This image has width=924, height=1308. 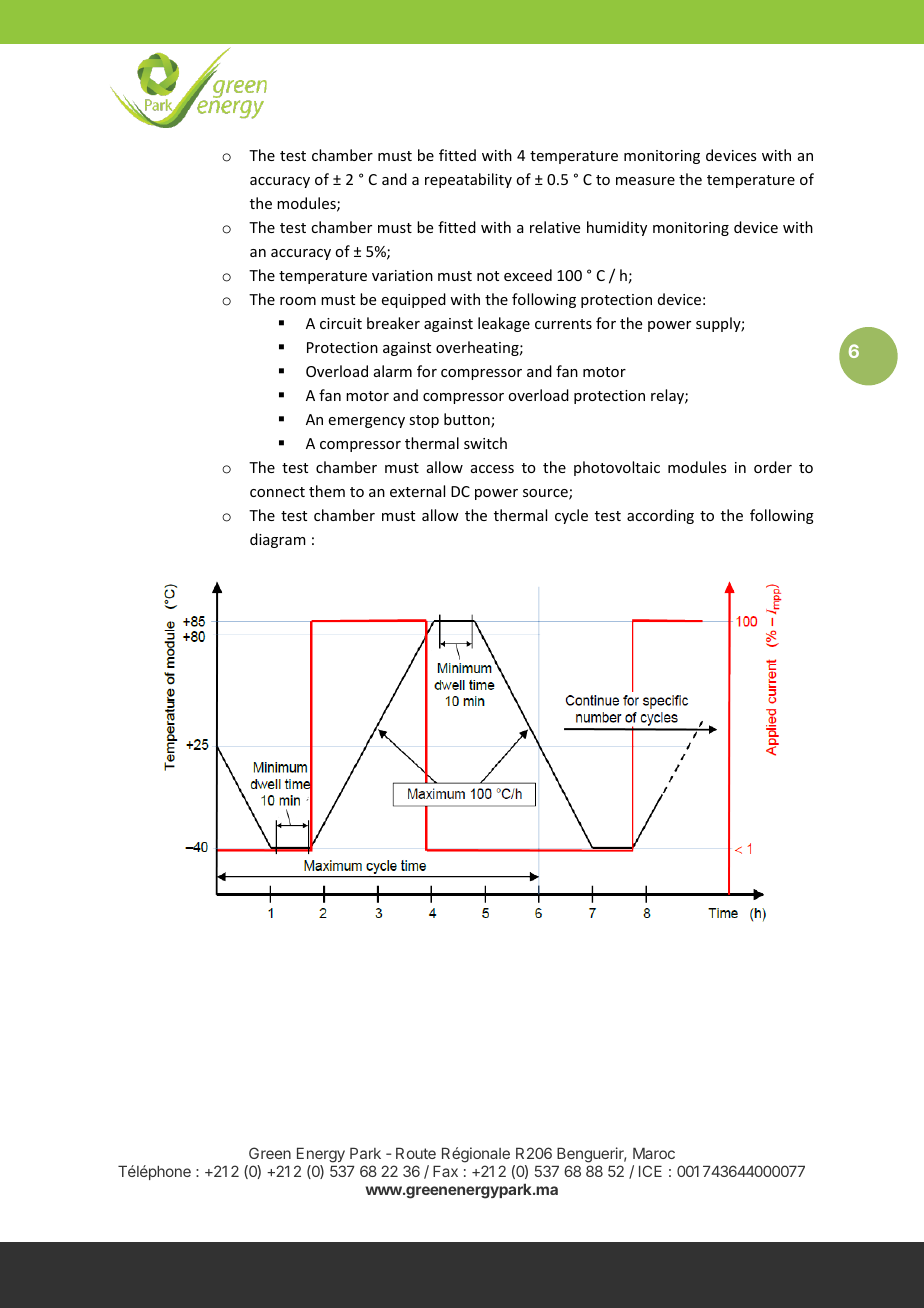 What do you see at coordinates (417, 491) in the image?
I see `external` at bounding box center [417, 491].
